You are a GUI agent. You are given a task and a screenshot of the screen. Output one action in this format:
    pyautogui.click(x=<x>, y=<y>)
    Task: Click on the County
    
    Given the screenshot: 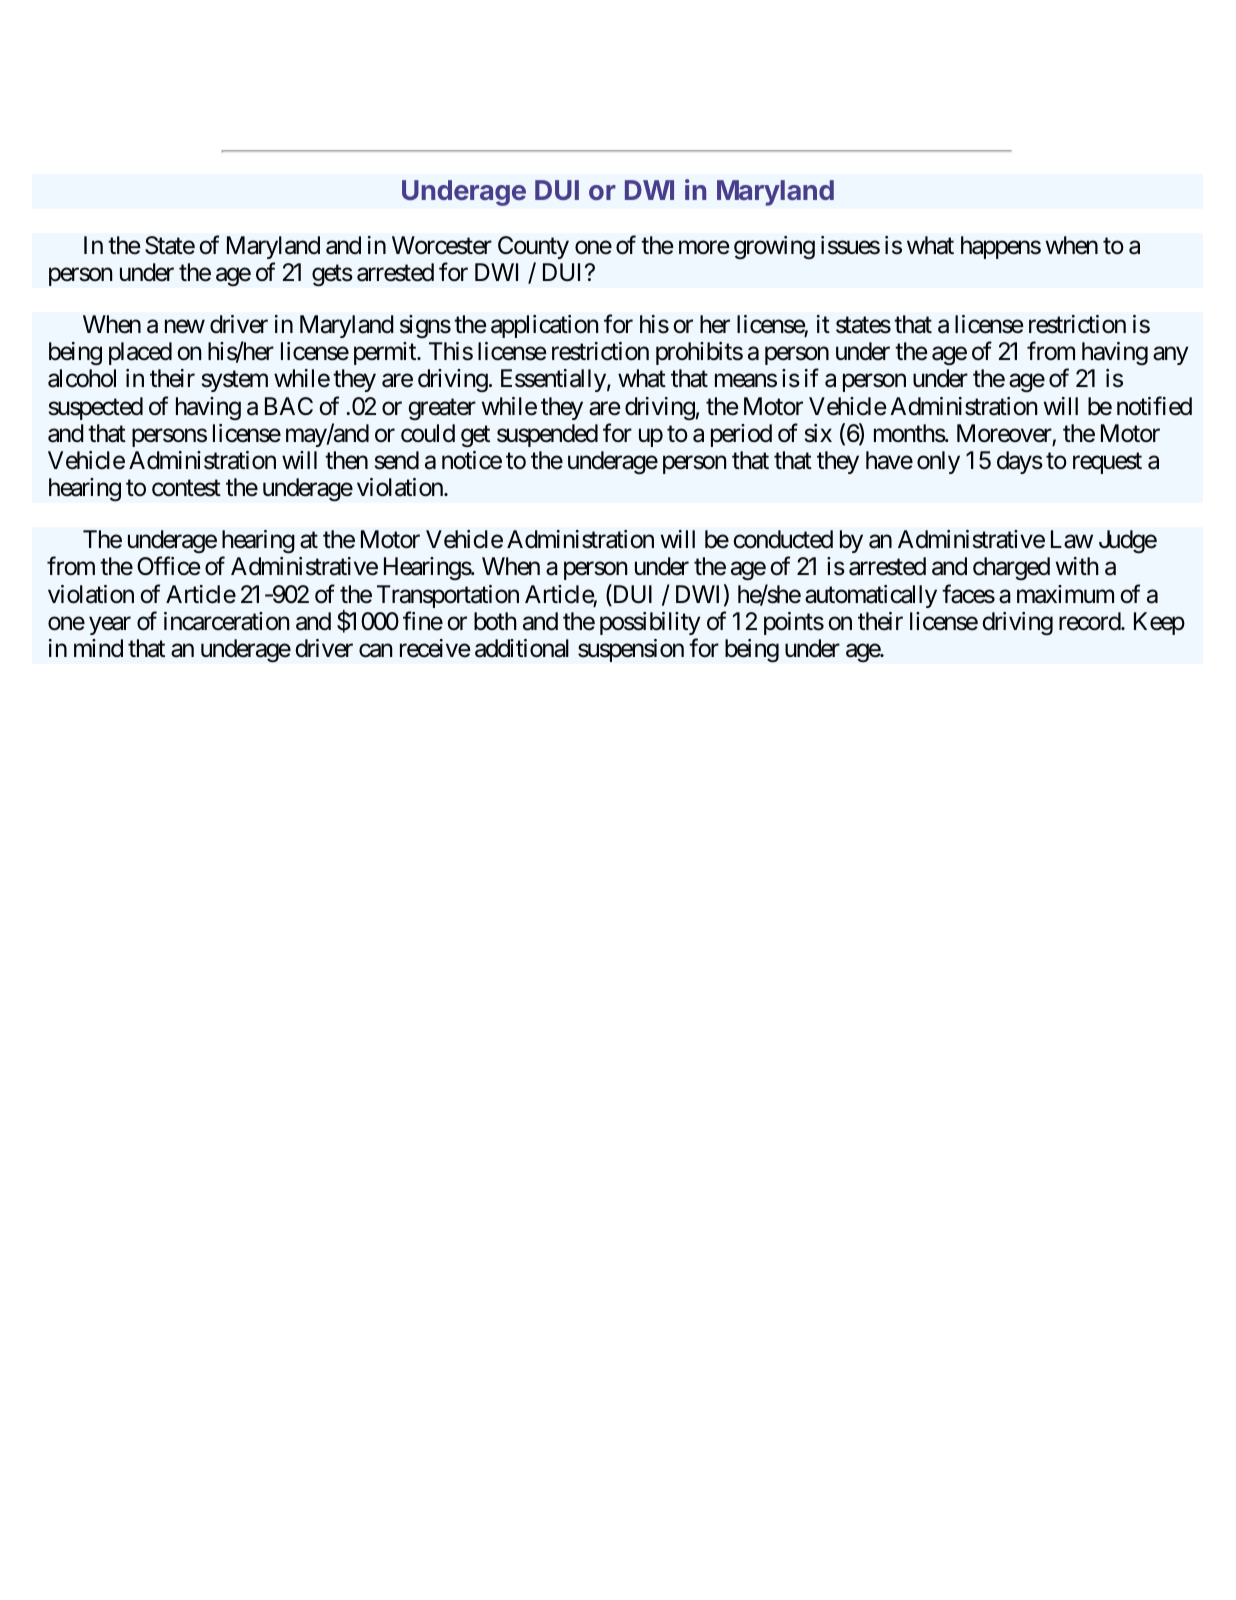 What is the action you would take?
    pyautogui.click(x=533, y=247)
